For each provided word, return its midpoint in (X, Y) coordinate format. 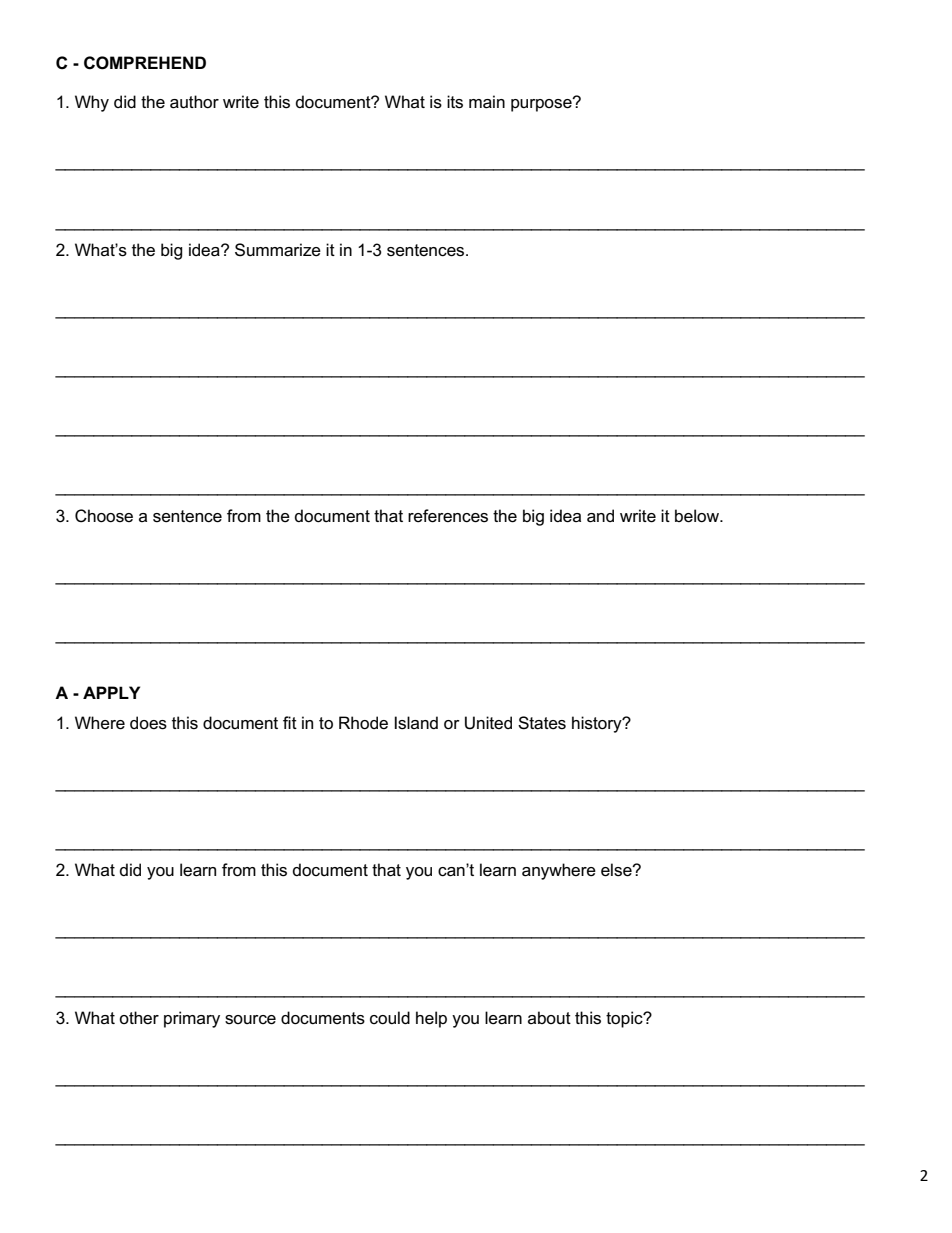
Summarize (278, 250)
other (139, 1017)
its (455, 102)
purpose (542, 104)
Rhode (363, 723)
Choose (104, 516)
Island (416, 723)
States (542, 723)
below (698, 516)
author (194, 102)
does (148, 723)
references (448, 516)
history (598, 724)
